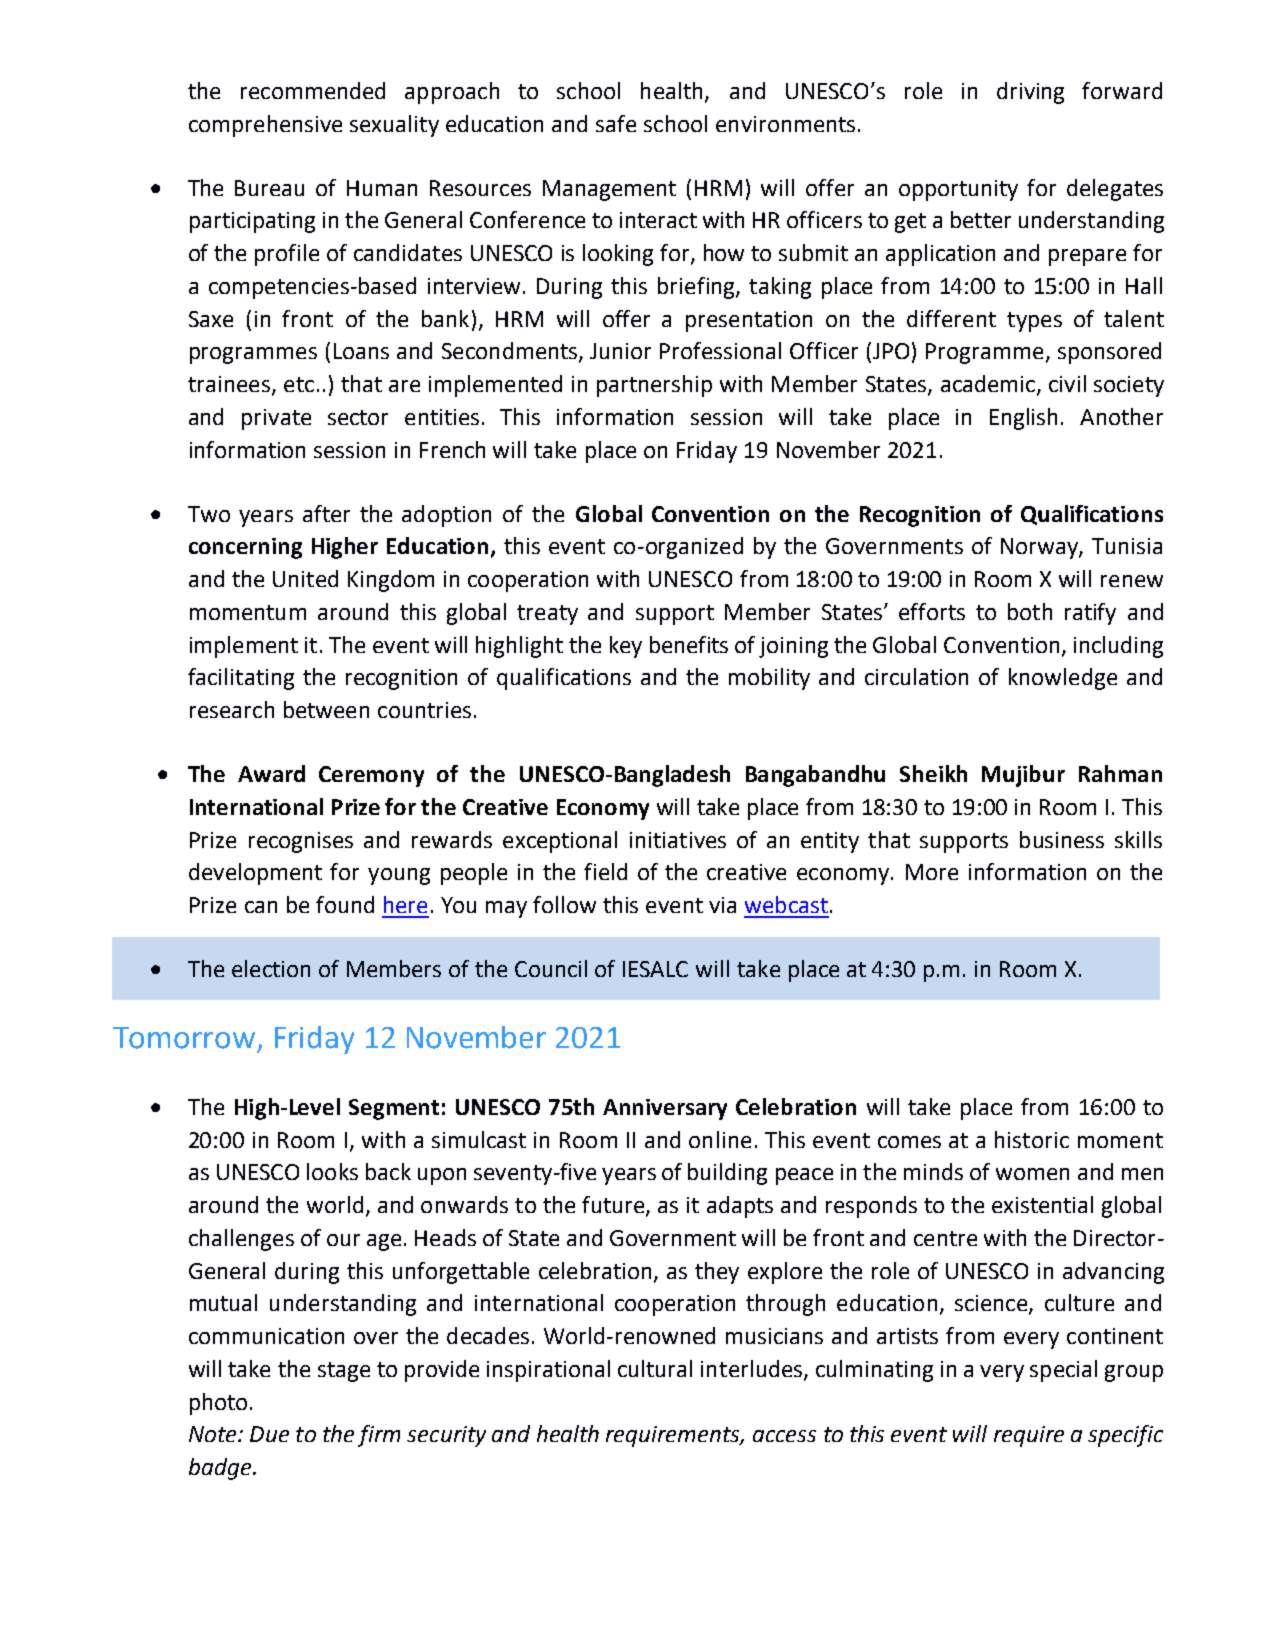 The height and width of the screenshot is (1652, 1277). Describe the element at coordinates (933, 773) in the screenshot. I see `Sheikh` at that location.
